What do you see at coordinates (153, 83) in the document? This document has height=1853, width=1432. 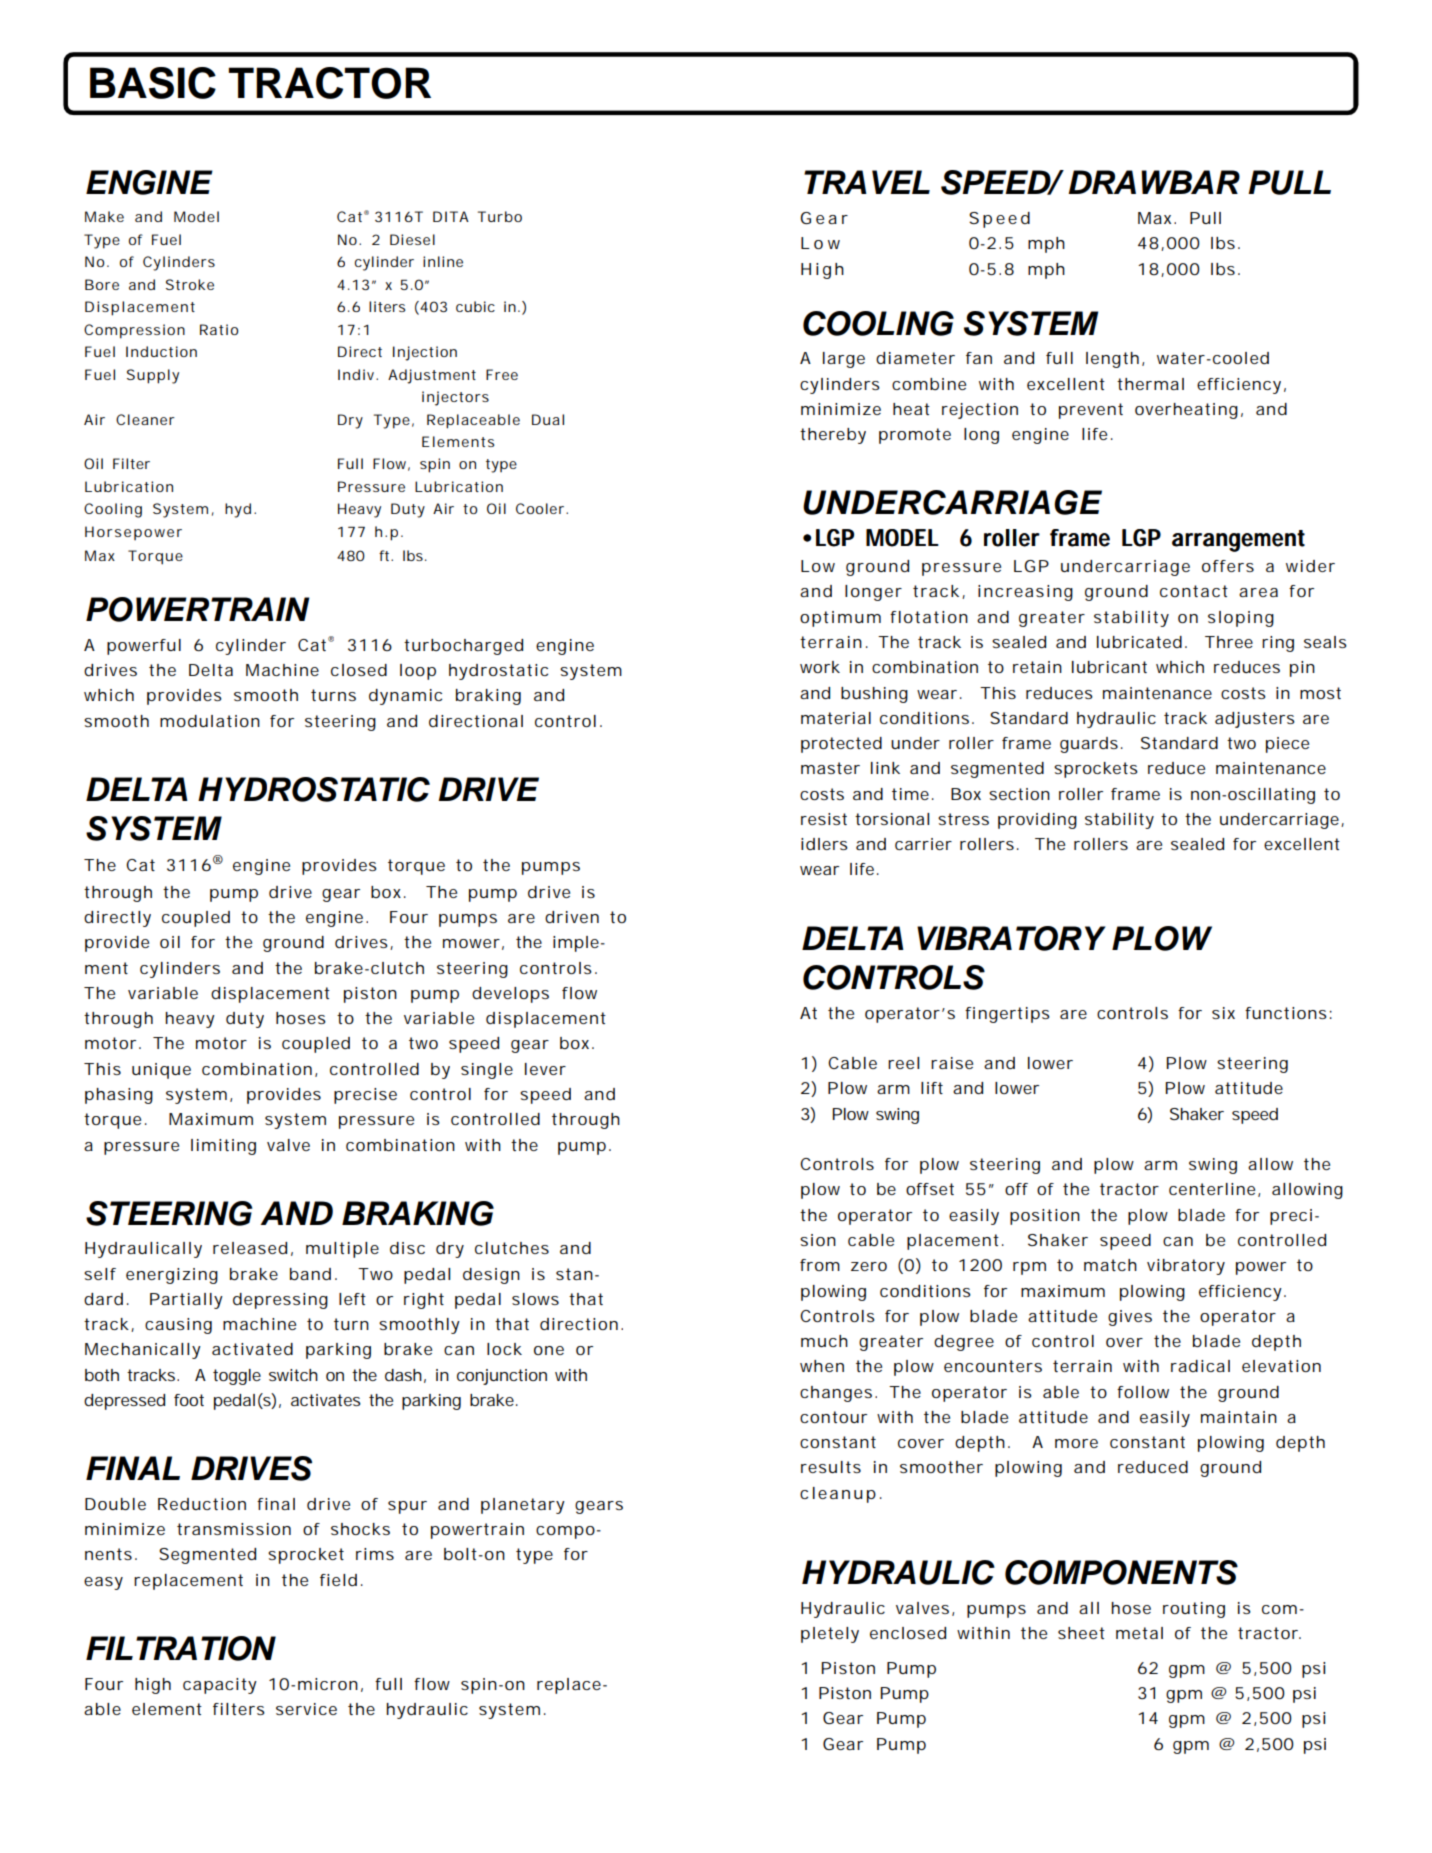 I see `BASIC` at bounding box center [153, 83].
